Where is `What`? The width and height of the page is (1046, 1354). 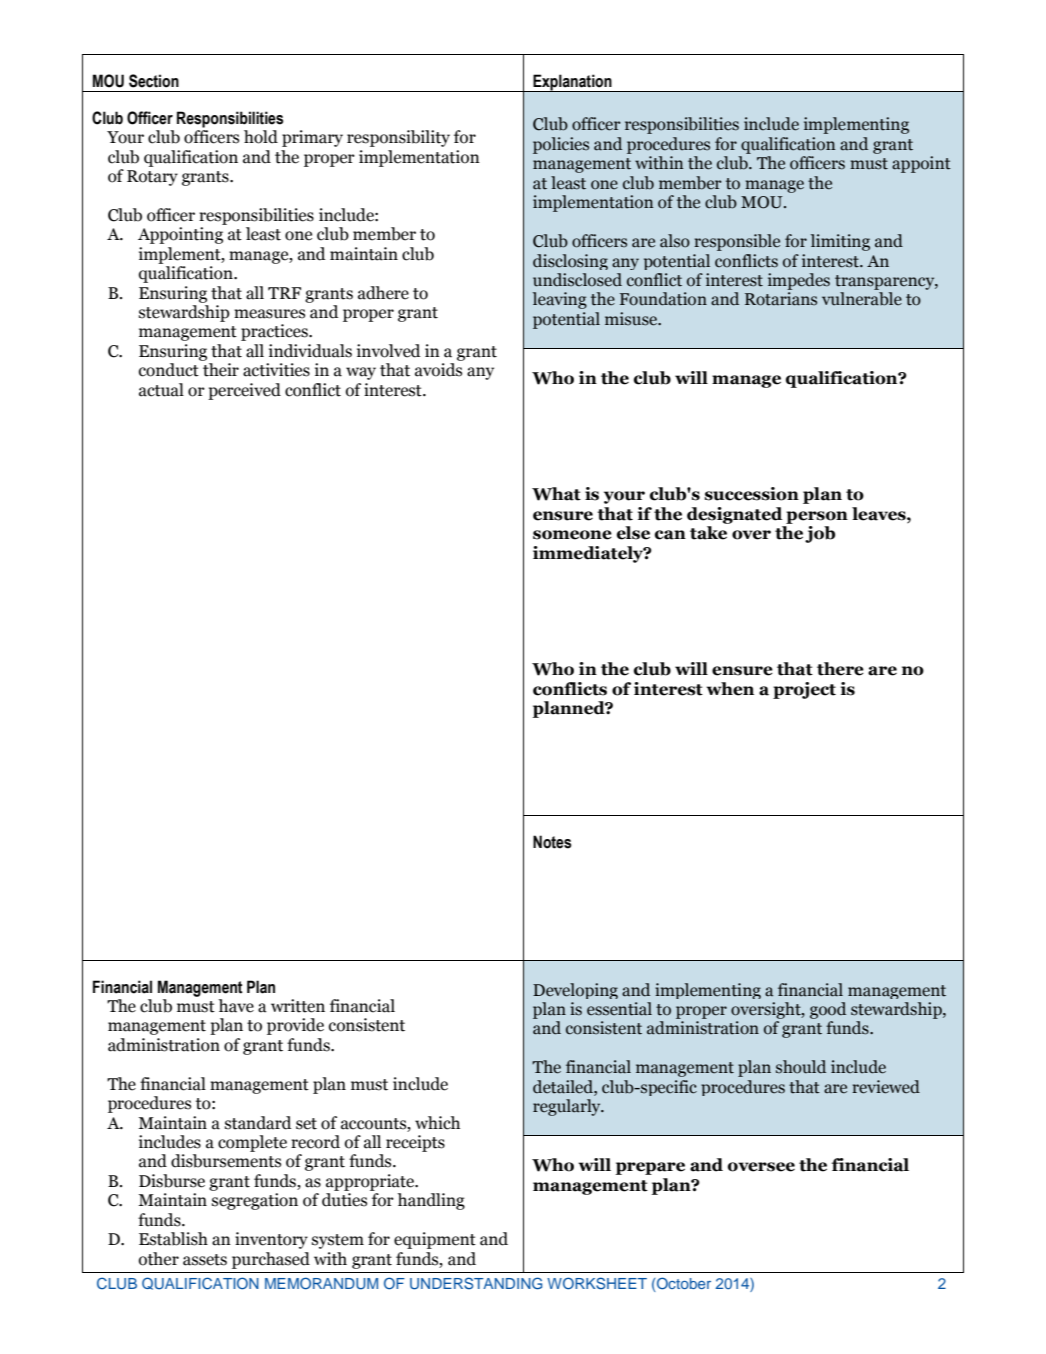 What is located at coordinates (556, 494).
